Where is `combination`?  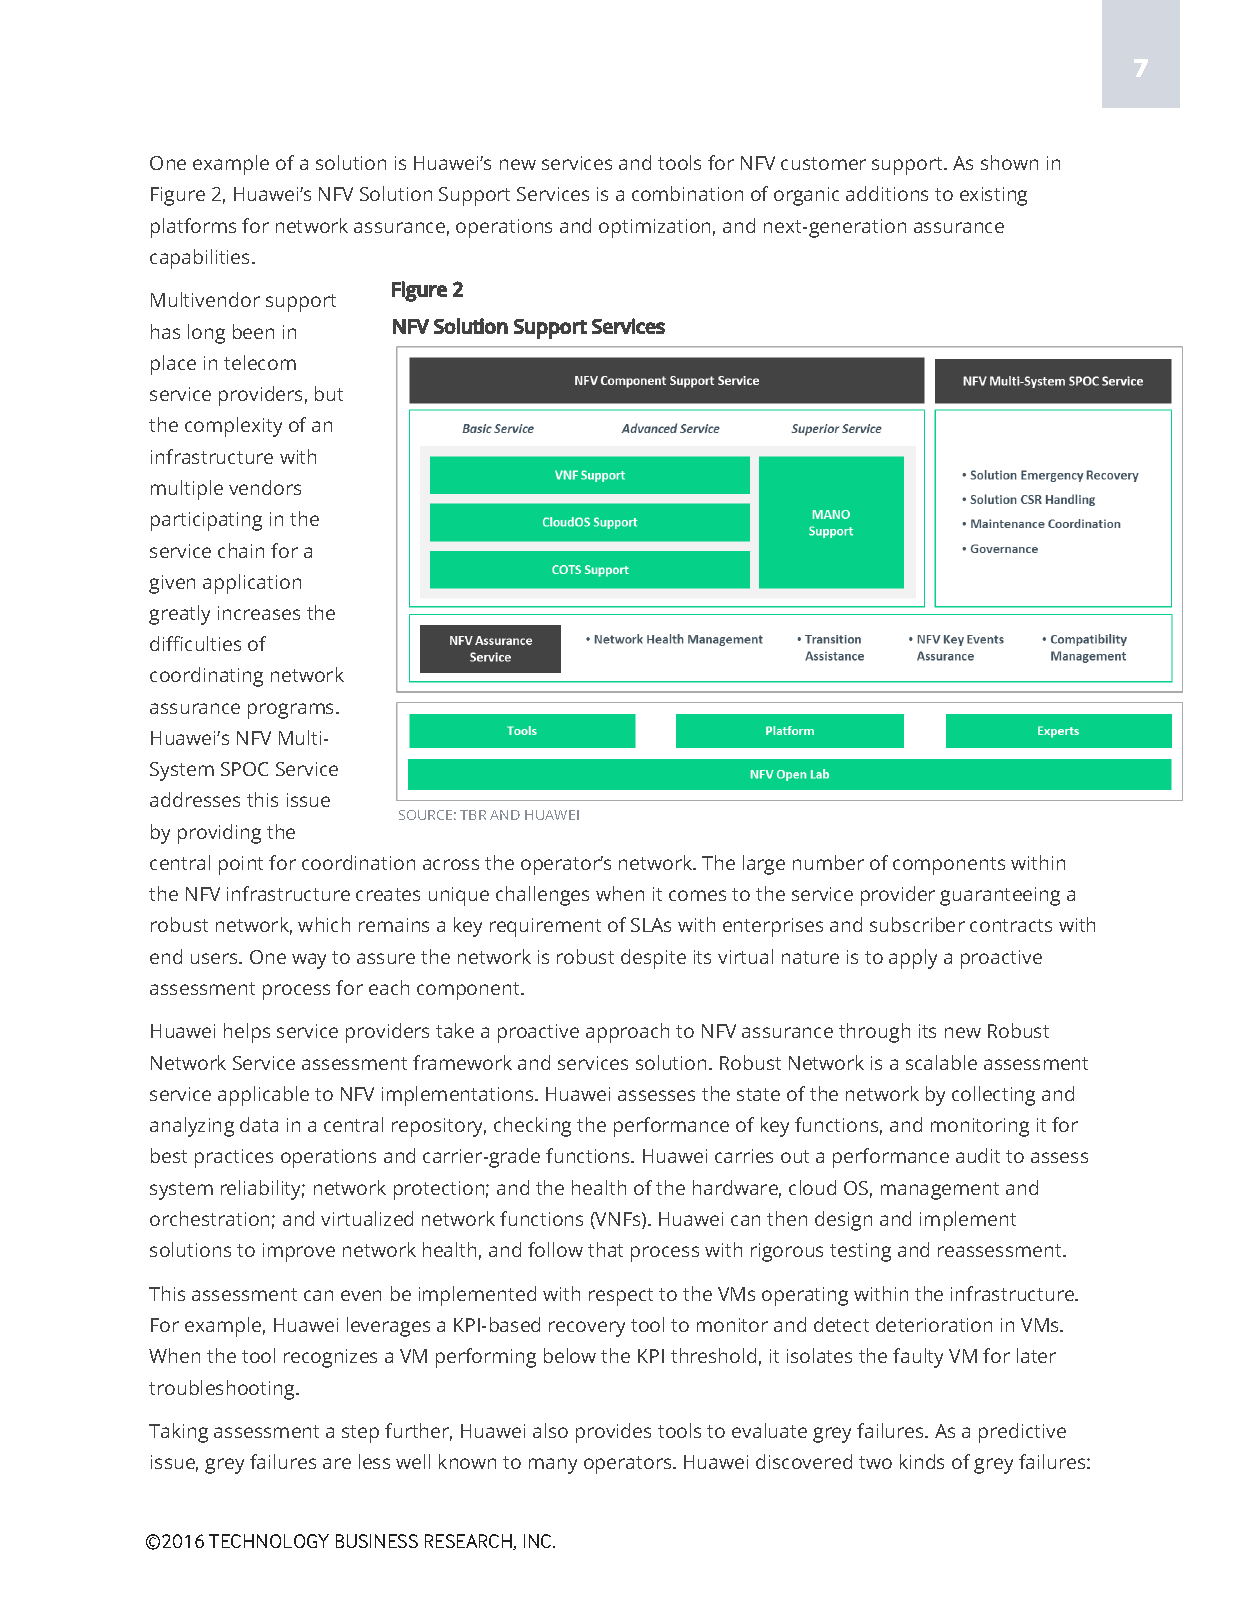
combination is located at coordinates (687, 193).
